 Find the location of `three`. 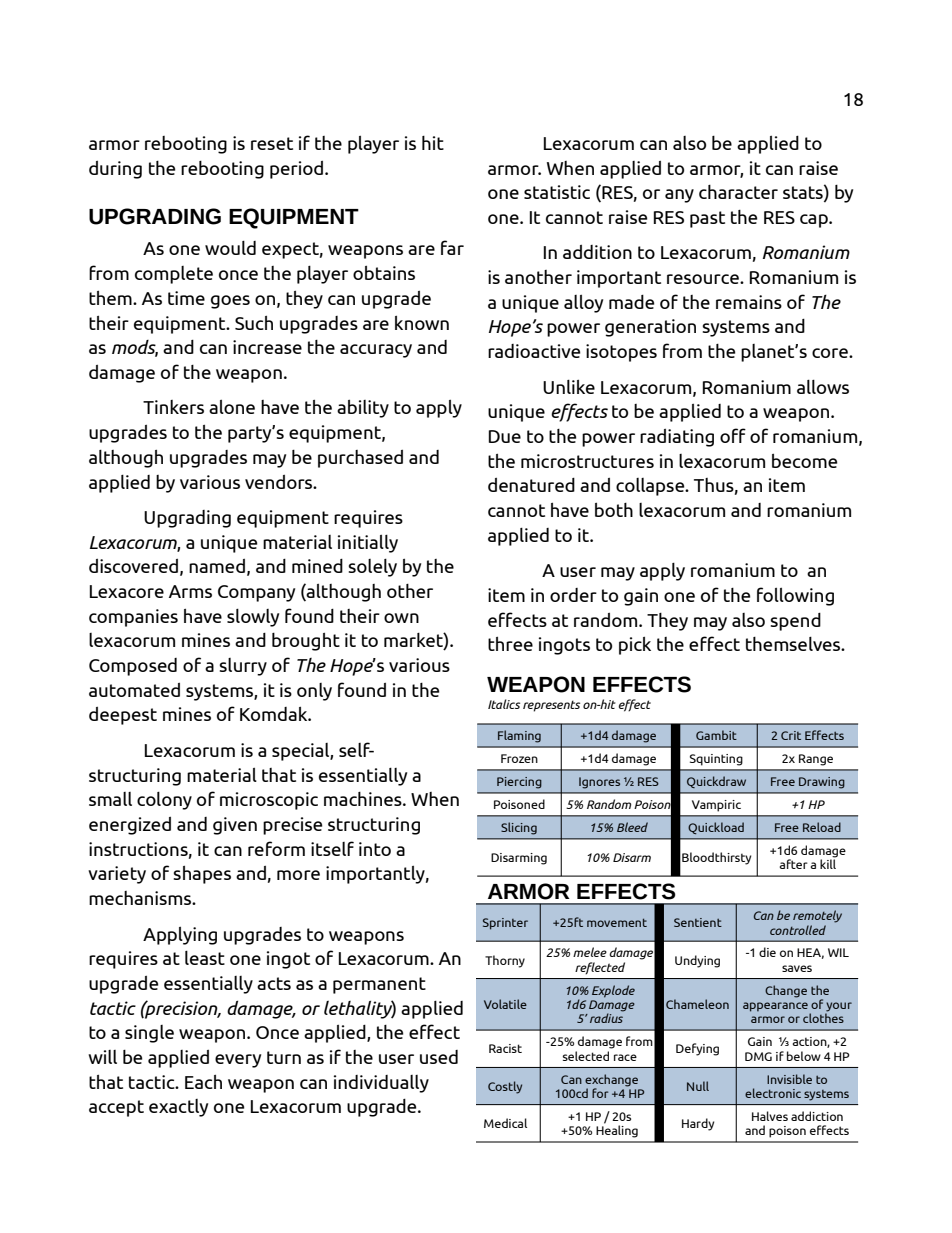

three is located at coordinates (510, 644).
